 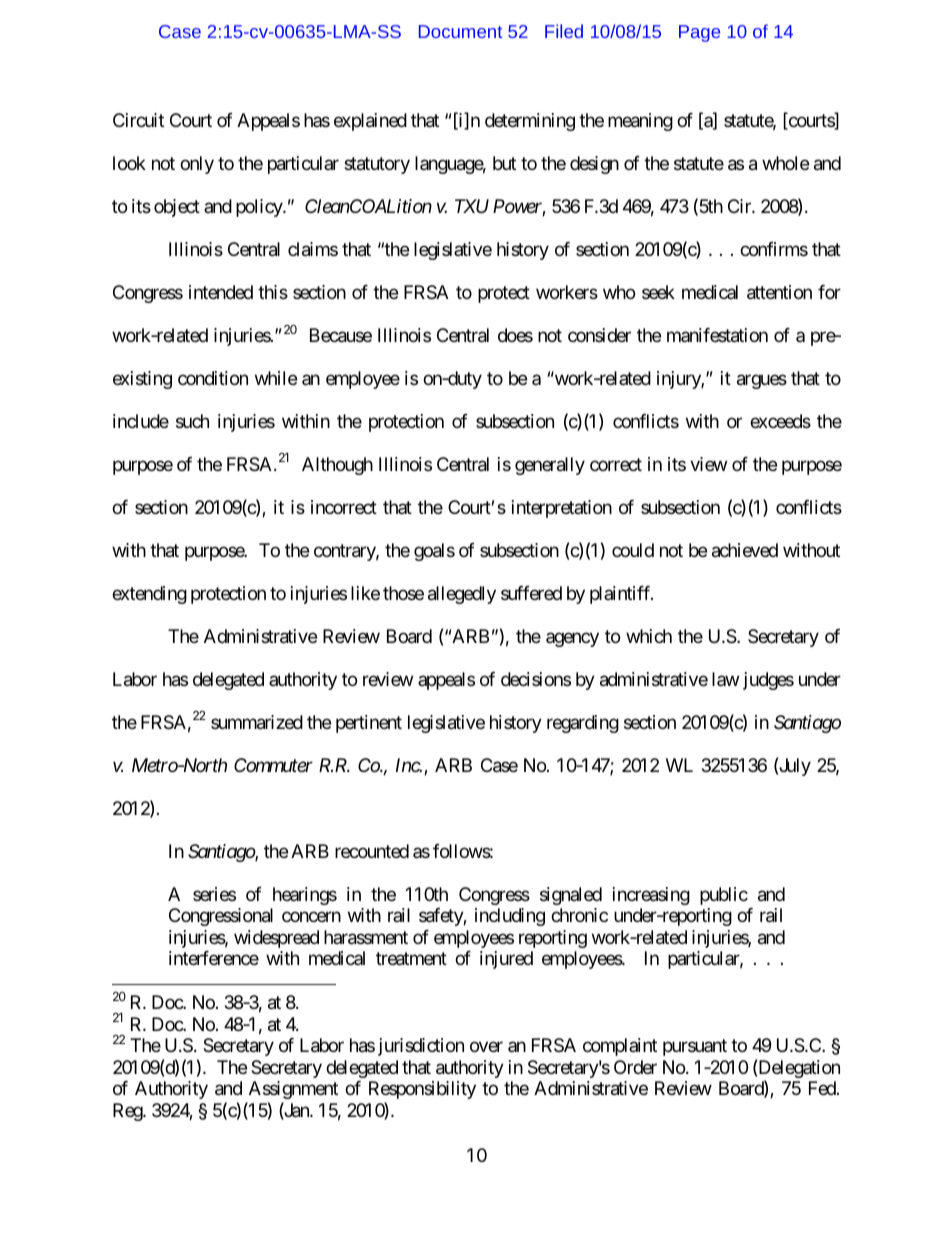 What do you see at coordinates (293, 1090) in the document?
I see `Assignment` at bounding box center [293, 1090].
